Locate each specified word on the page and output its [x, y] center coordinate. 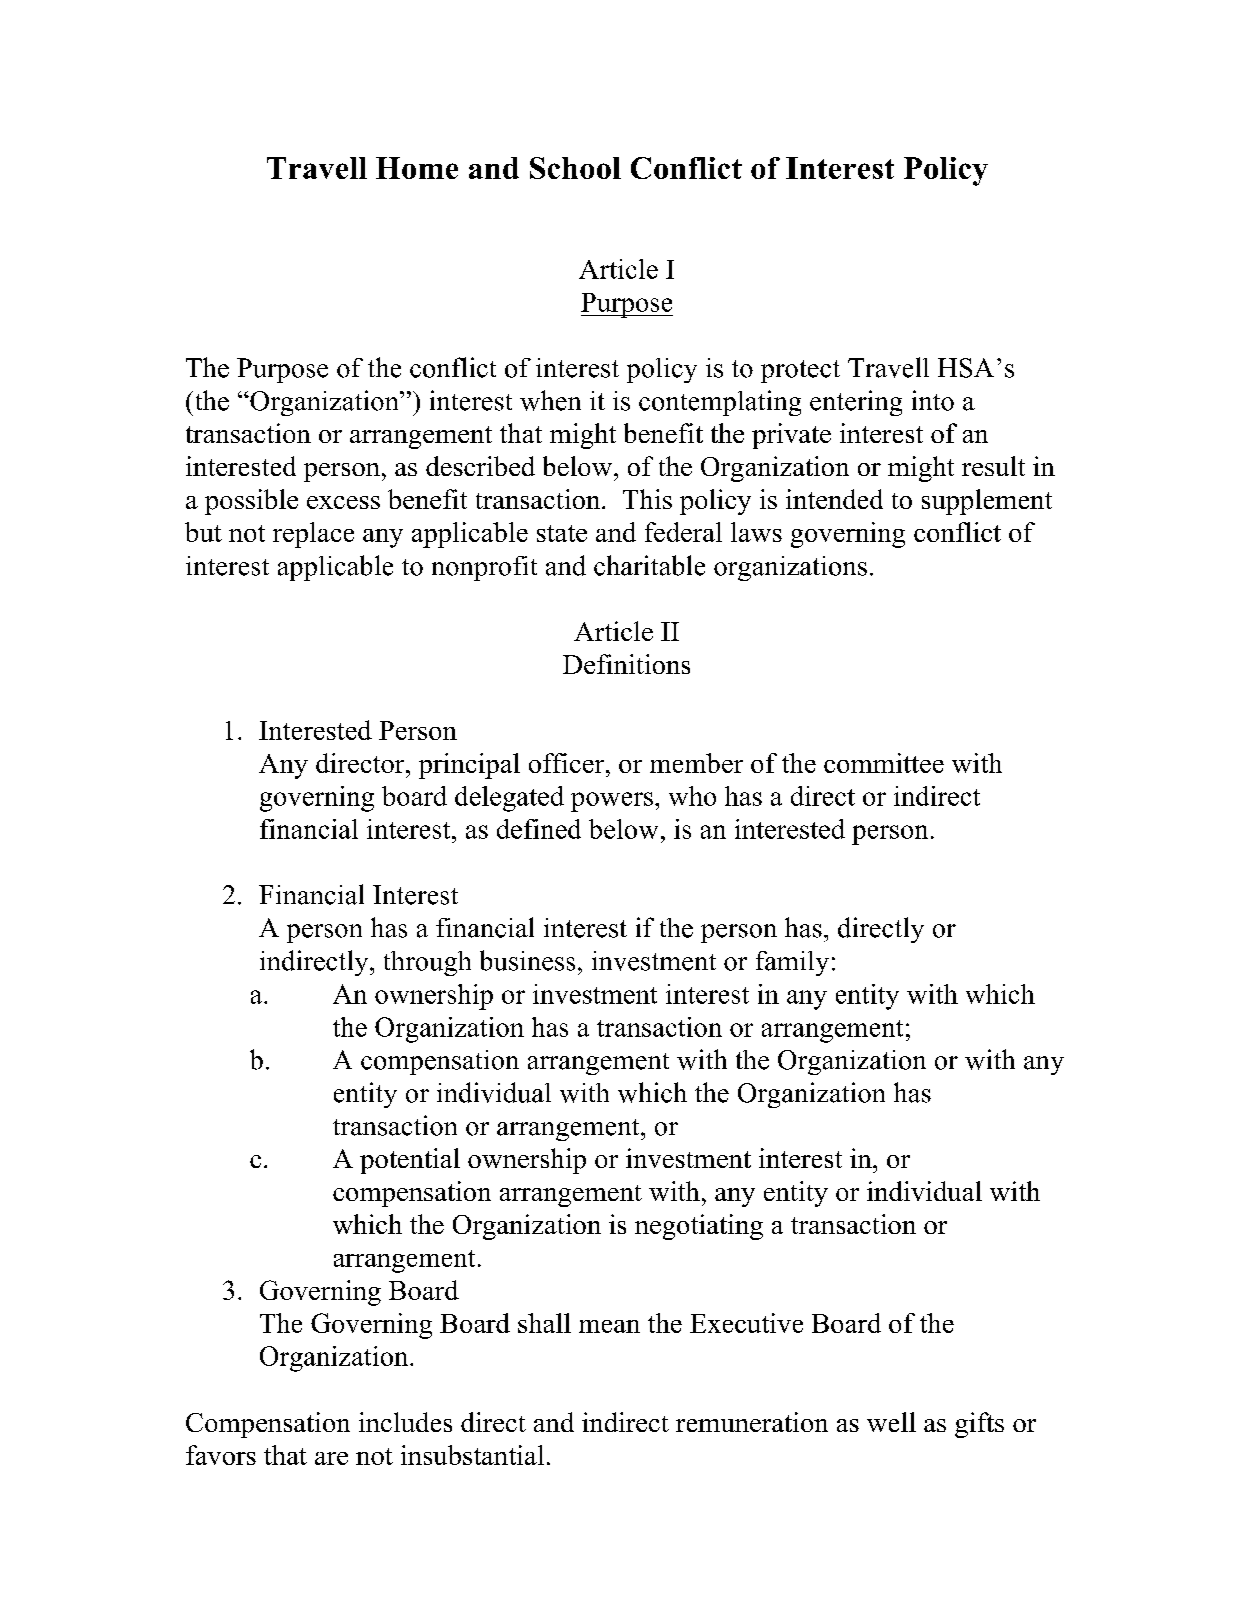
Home [417, 168]
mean [609, 1326]
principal [469, 766]
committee [884, 763]
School [575, 168]
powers [612, 802]
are [331, 1458]
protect [800, 371]
